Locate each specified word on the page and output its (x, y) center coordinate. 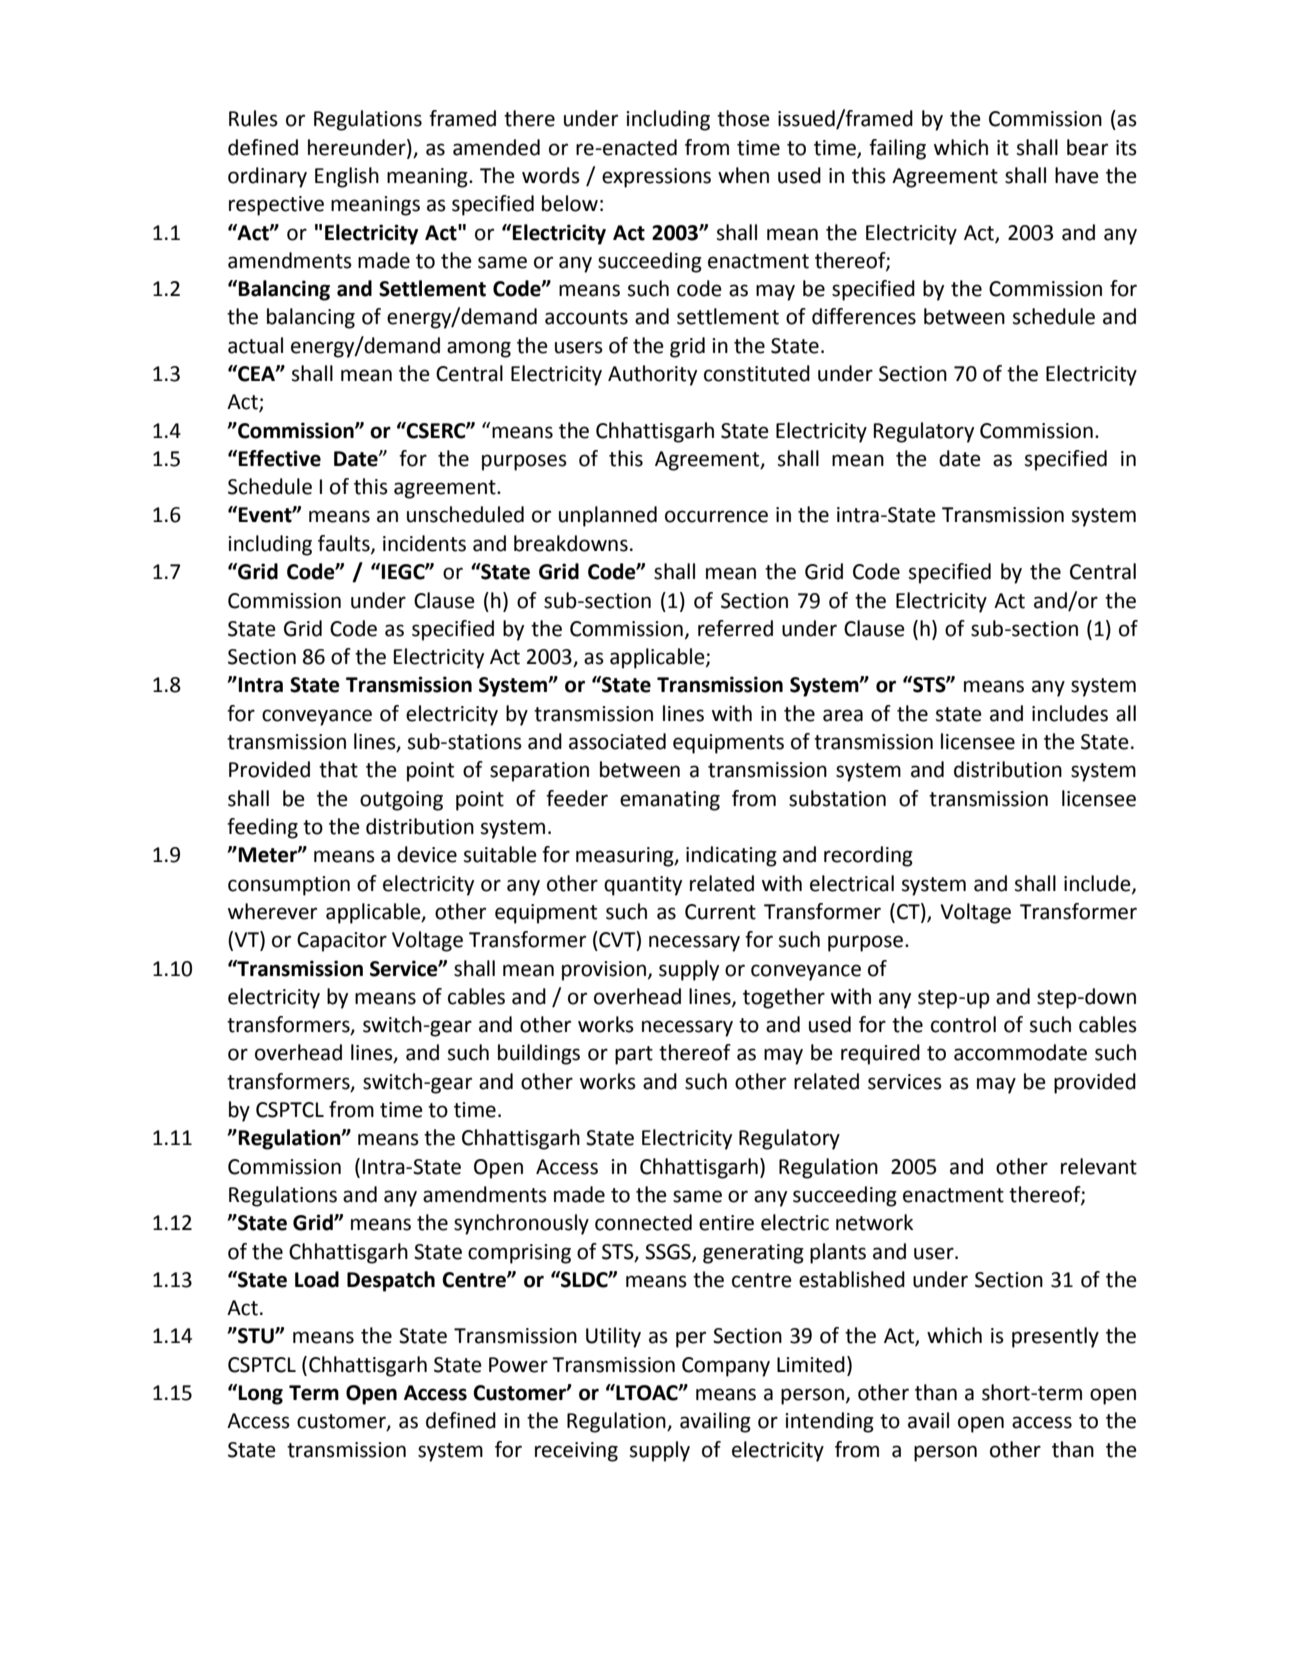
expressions (656, 178)
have (1077, 175)
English (347, 177)
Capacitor (342, 942)
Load (317, 1279)
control (963, 1024)
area (843, 715)
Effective (279, 458)
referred (735, 628)
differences (864, 316)
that (338, 769)
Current (720, 912)
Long (260, 1395)
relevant (1099, 1166)
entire (726, 1223)
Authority (652, 375)
